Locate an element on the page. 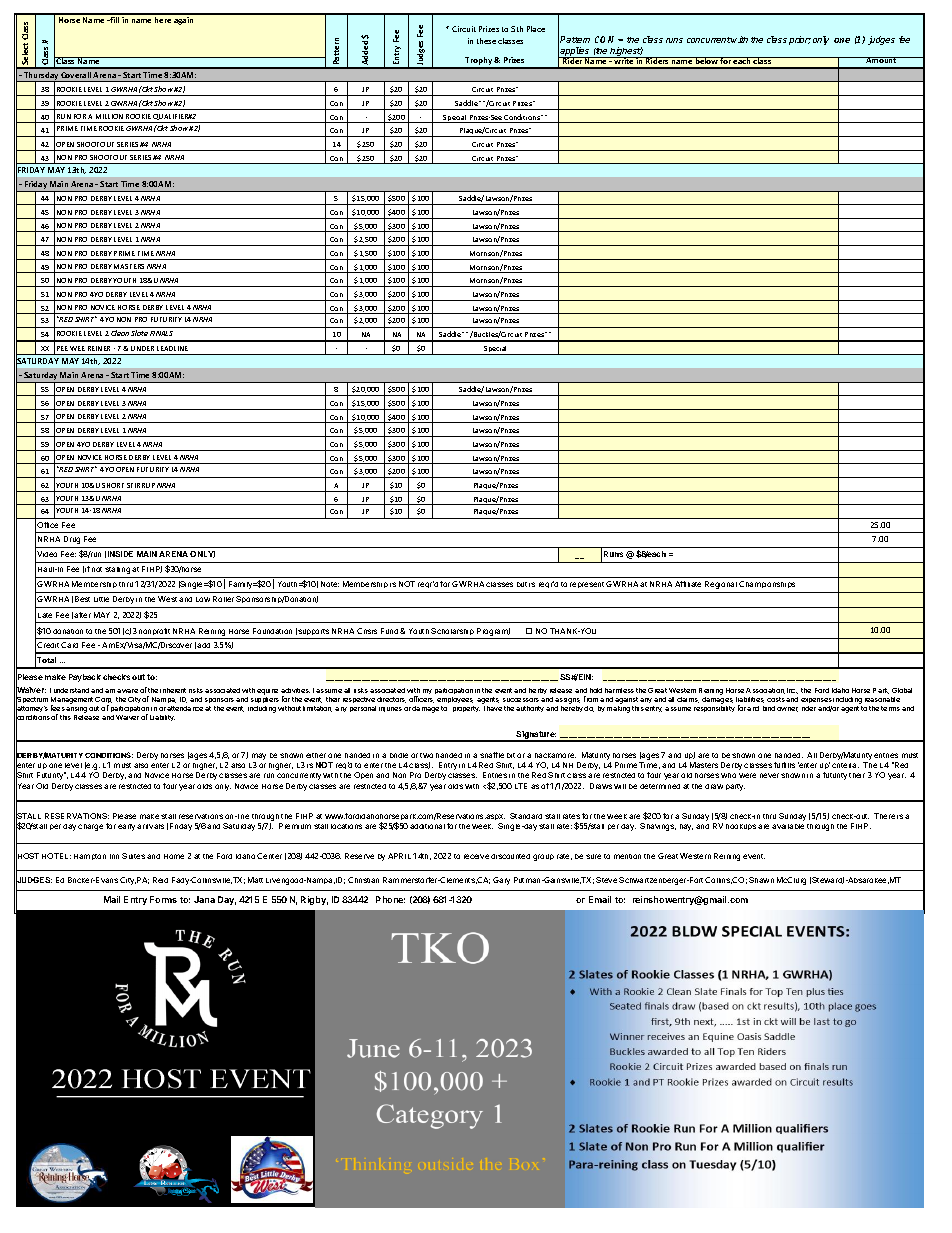 The width and height of the document is (952, 1233). PEE is located at coordinates (62, 348).
